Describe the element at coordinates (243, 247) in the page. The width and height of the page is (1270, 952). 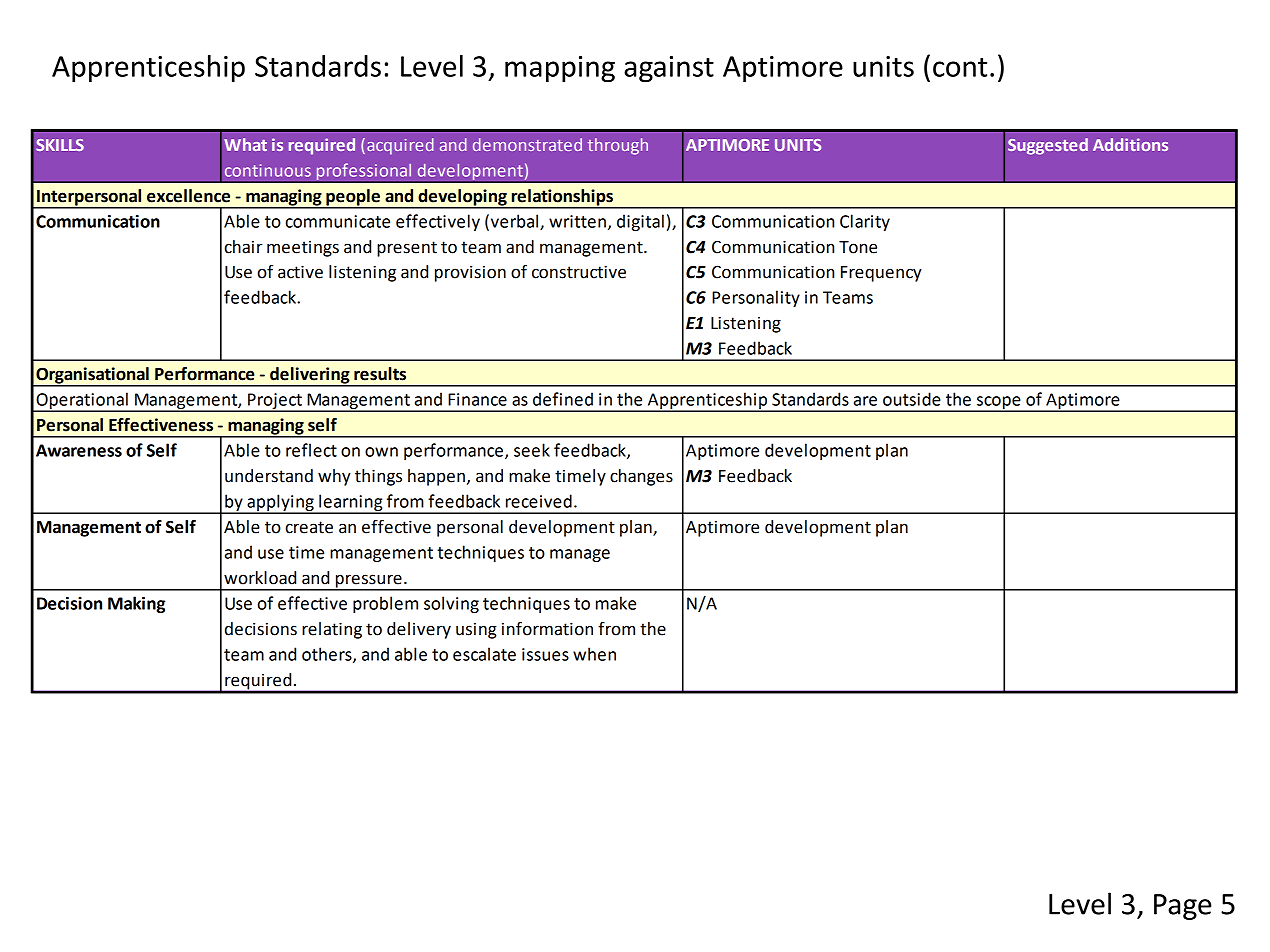
I see `chair` at that location.
